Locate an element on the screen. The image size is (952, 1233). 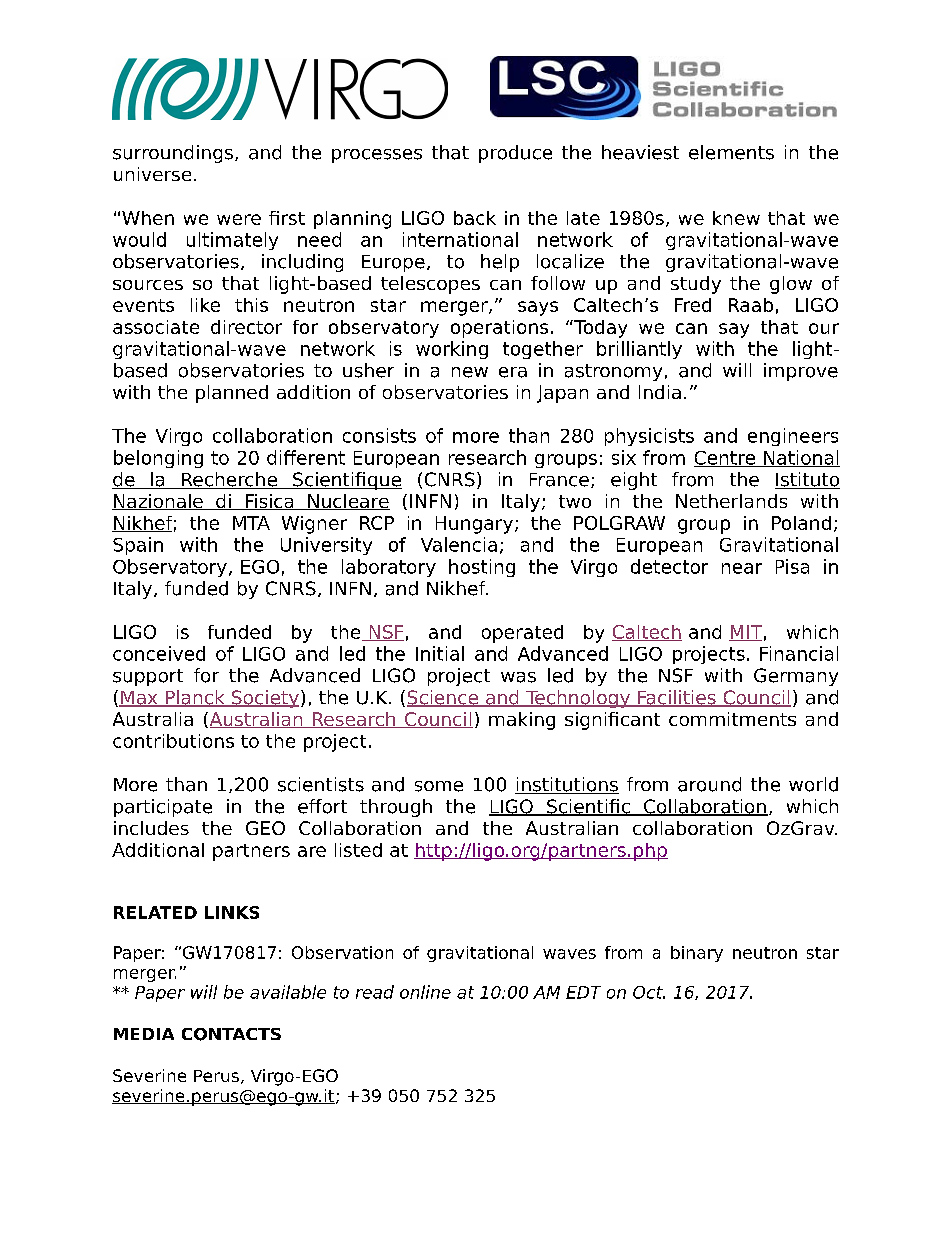
participate is located at coordinates (163, 808).
